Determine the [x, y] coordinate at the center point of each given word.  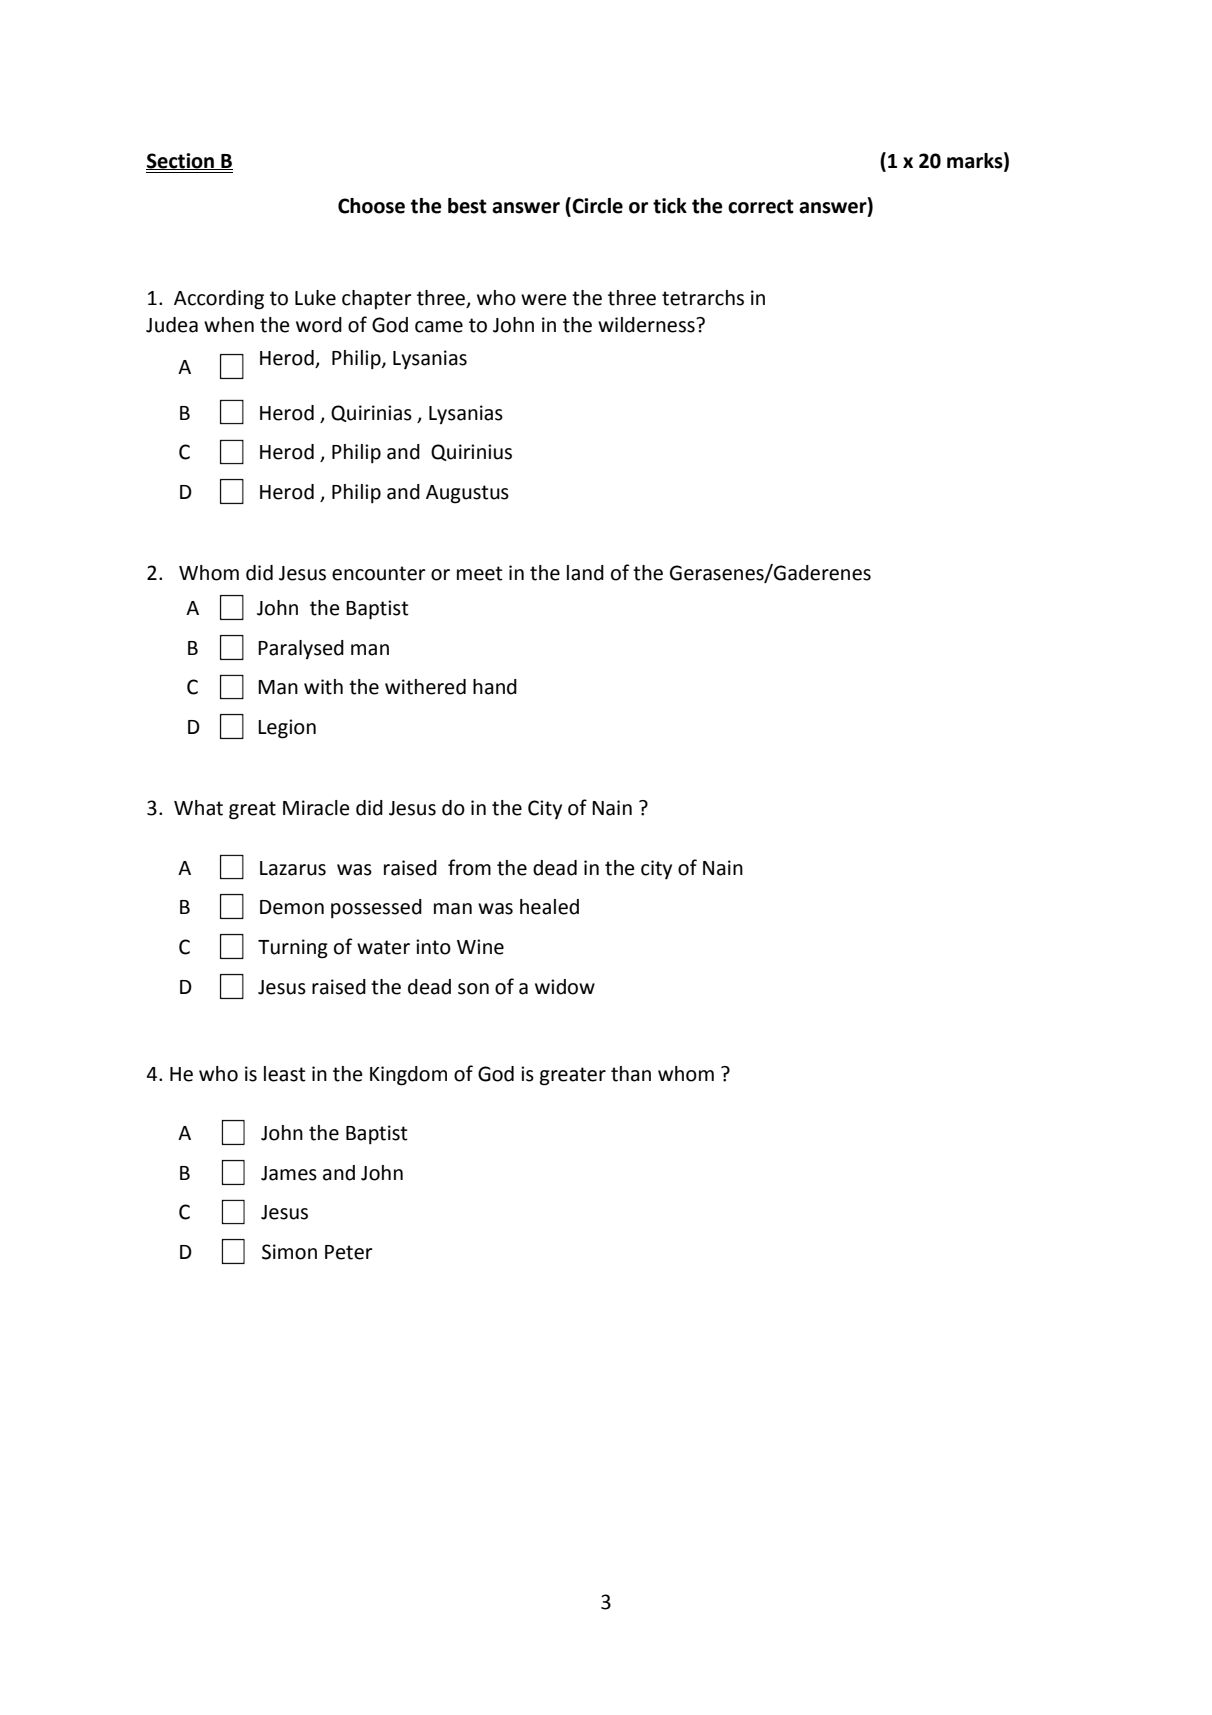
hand [495, 687]
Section [181, 161]
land [585, 573]
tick [670, 206]
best [467, 206]
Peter [349, 1252]
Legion [287, 729]
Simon [289, 1252]
